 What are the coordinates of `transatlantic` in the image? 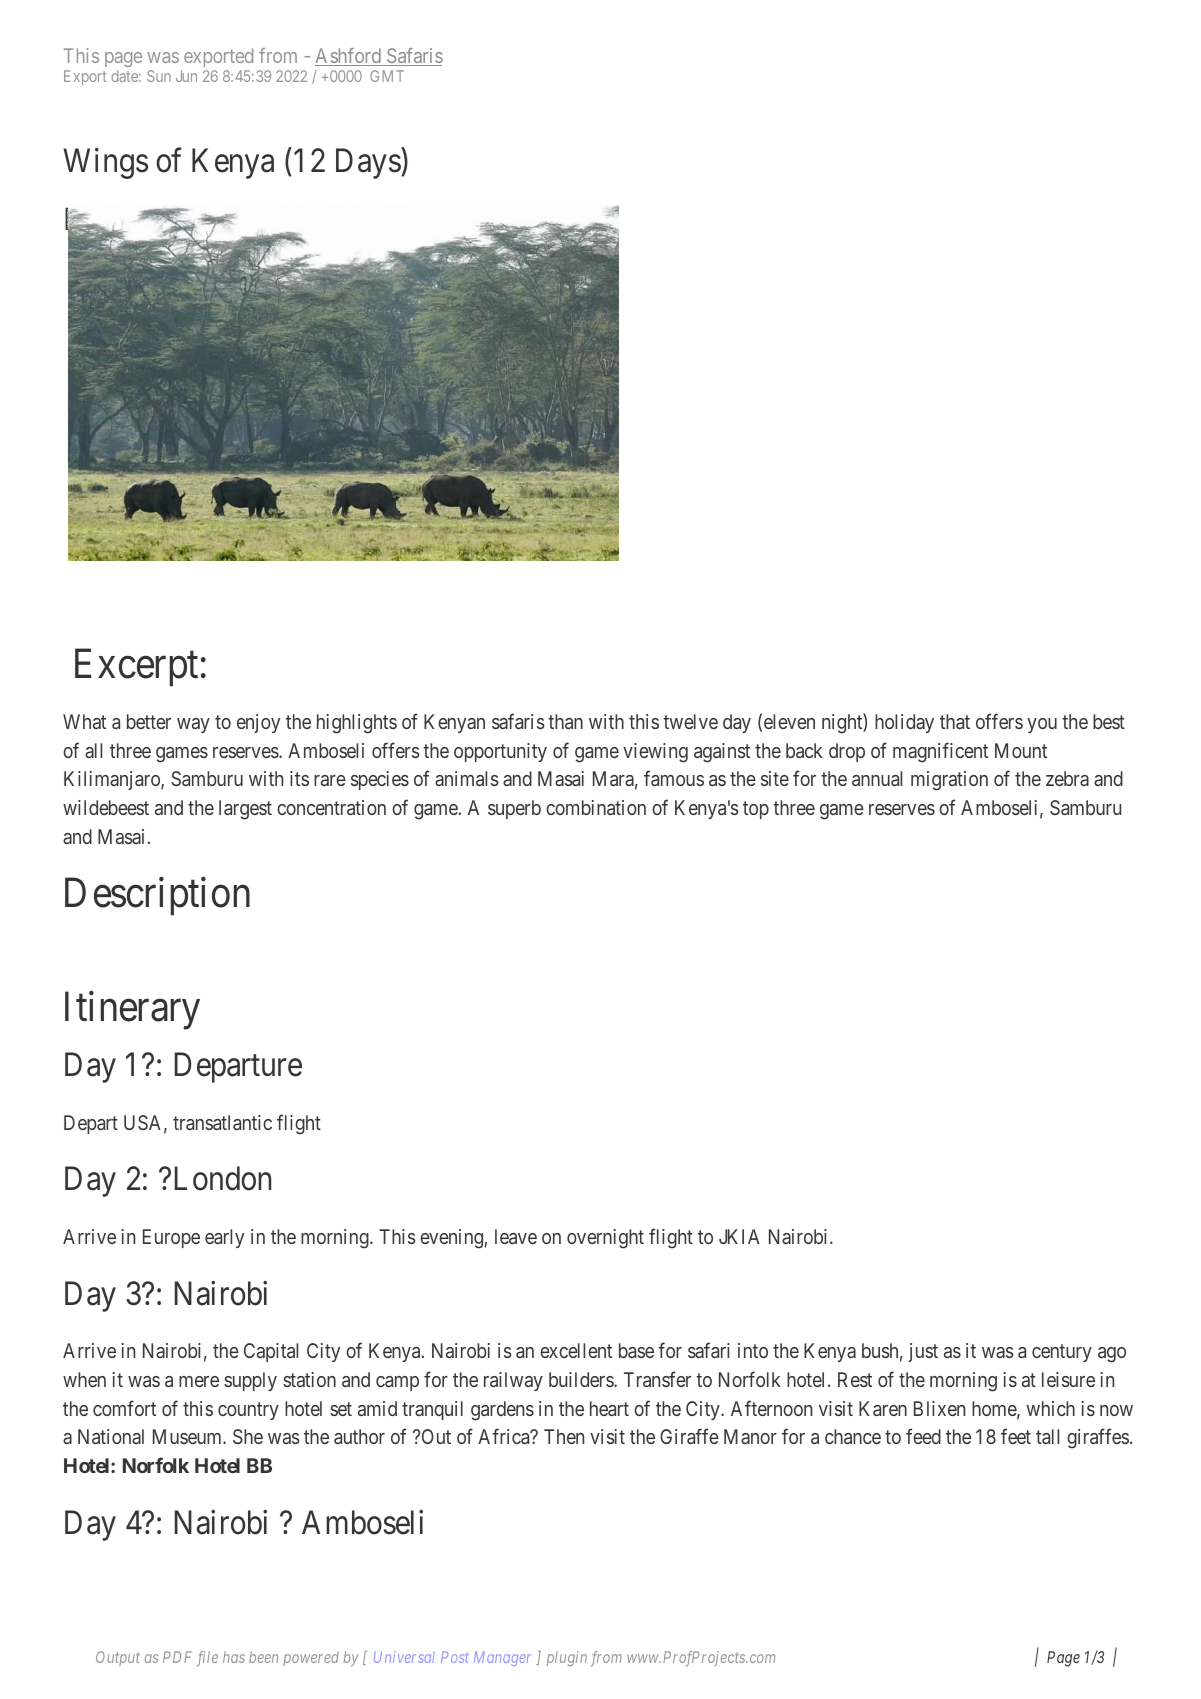 It's located at (222, 1122).
